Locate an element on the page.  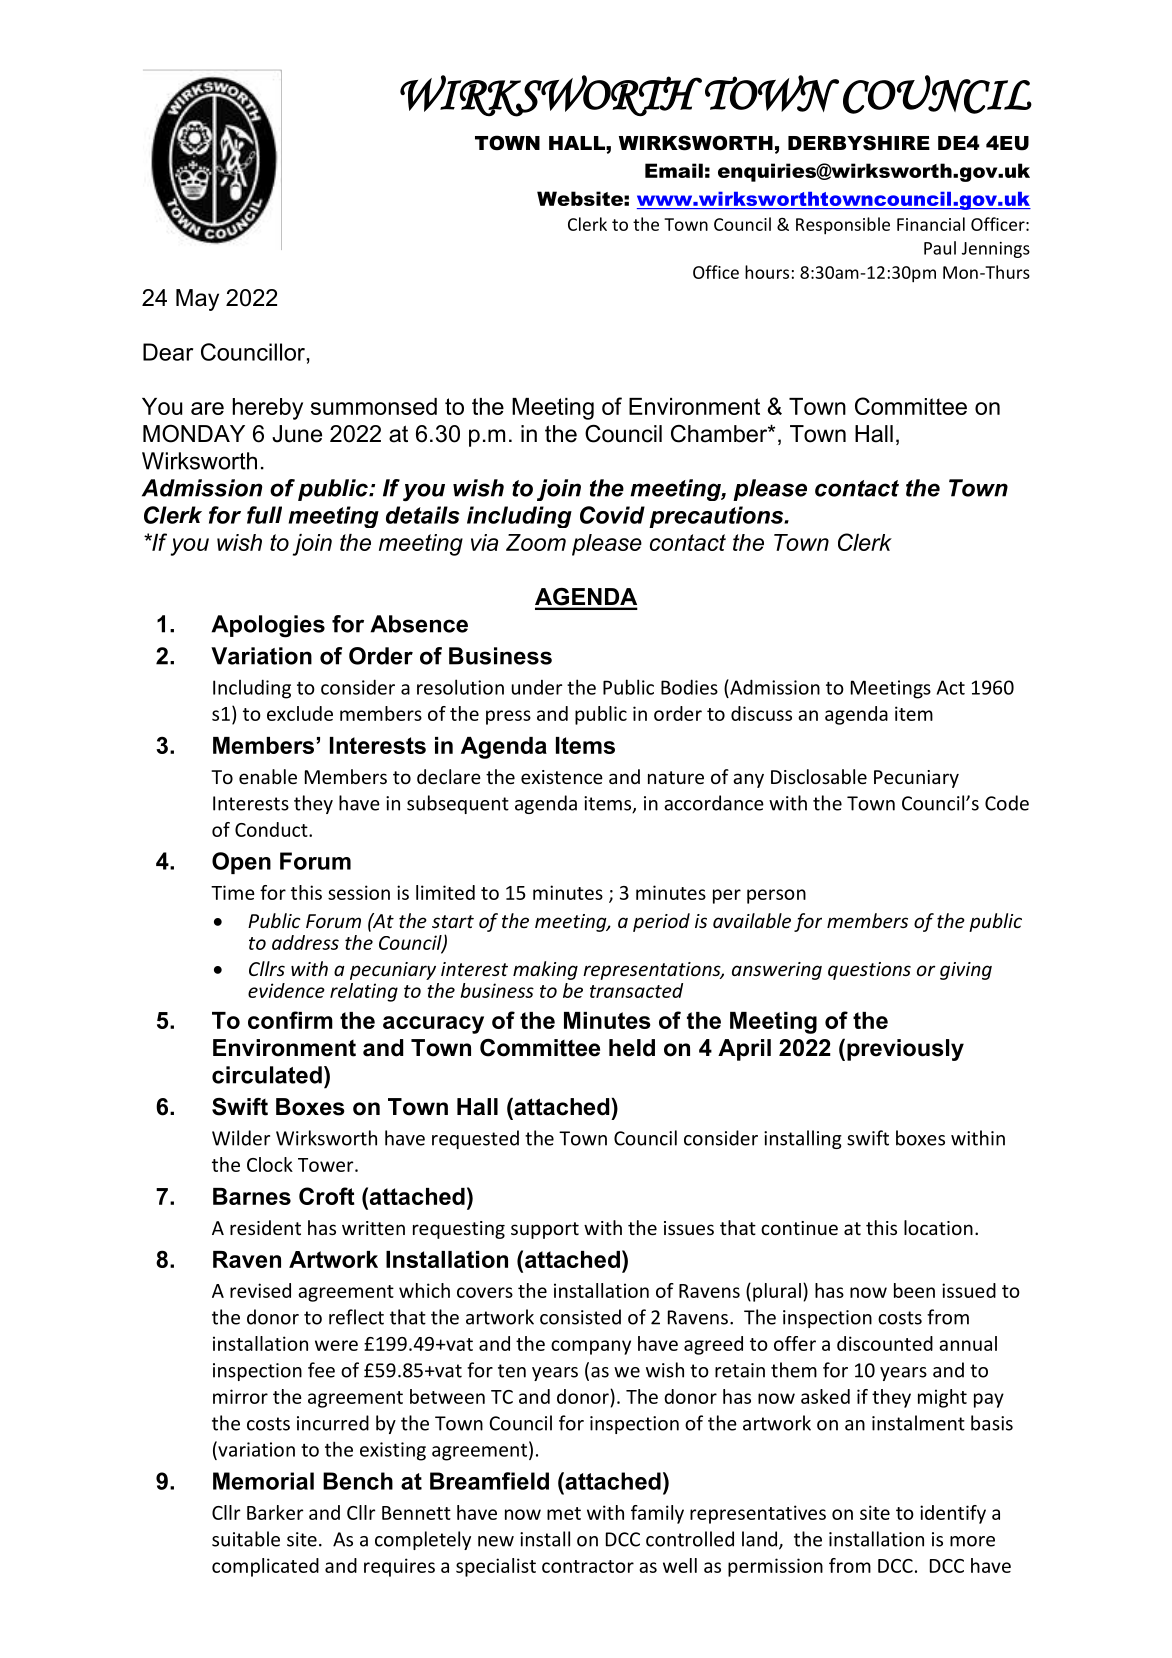
support is located at coordinates (545, 1230).
